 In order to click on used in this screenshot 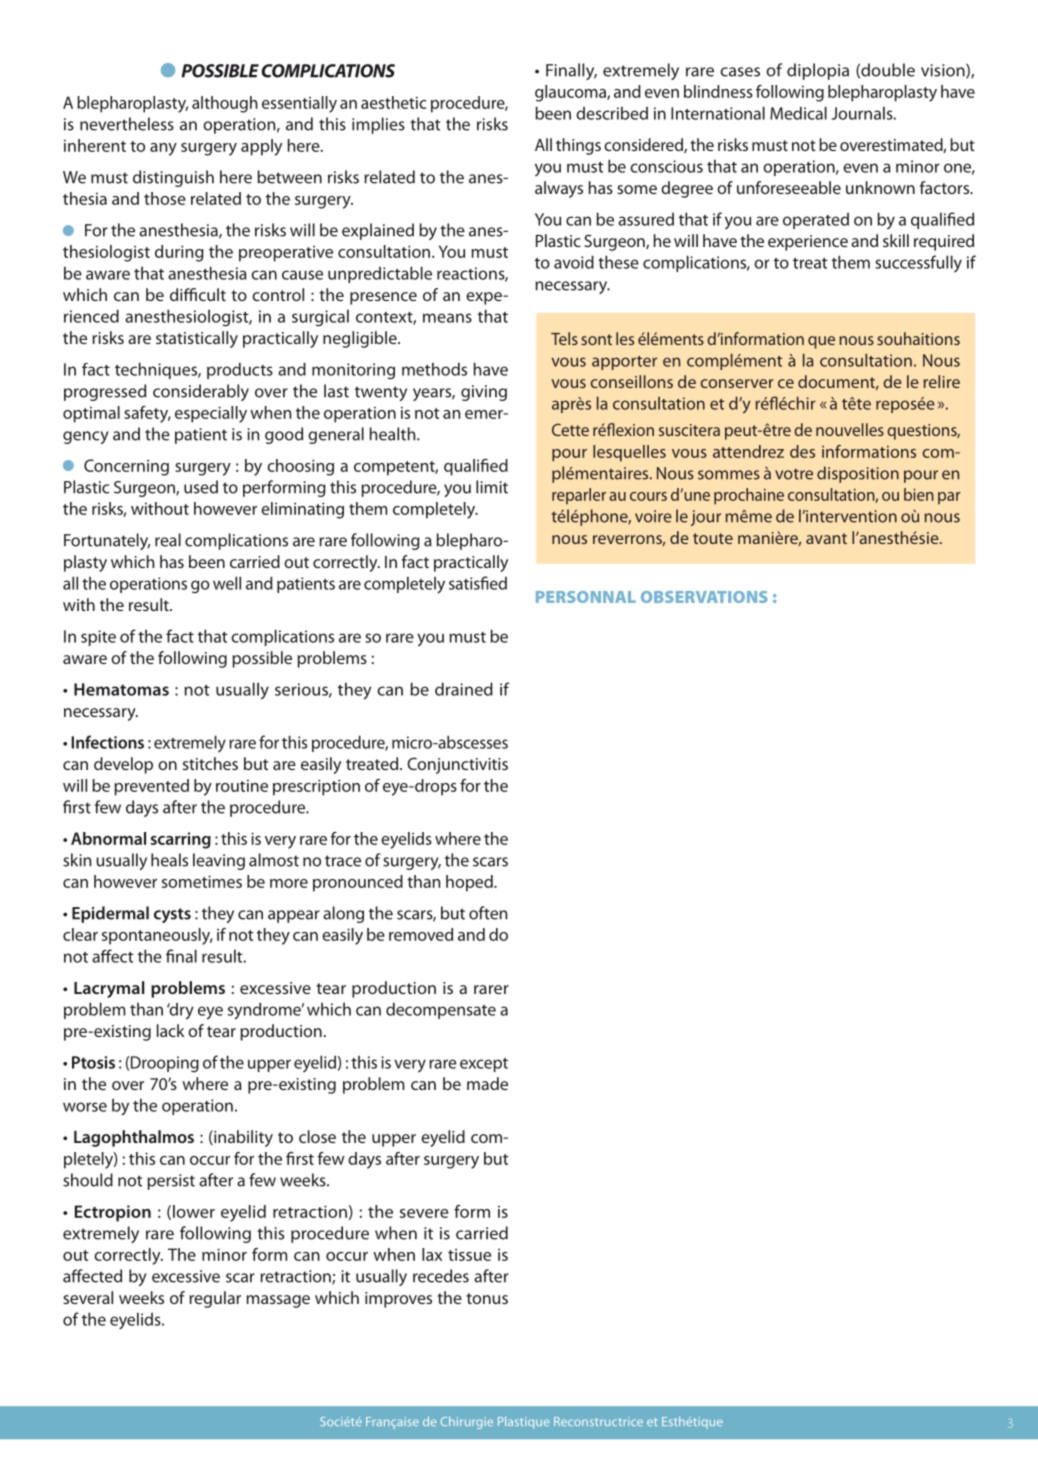, I will do `click(201, 487)`.
